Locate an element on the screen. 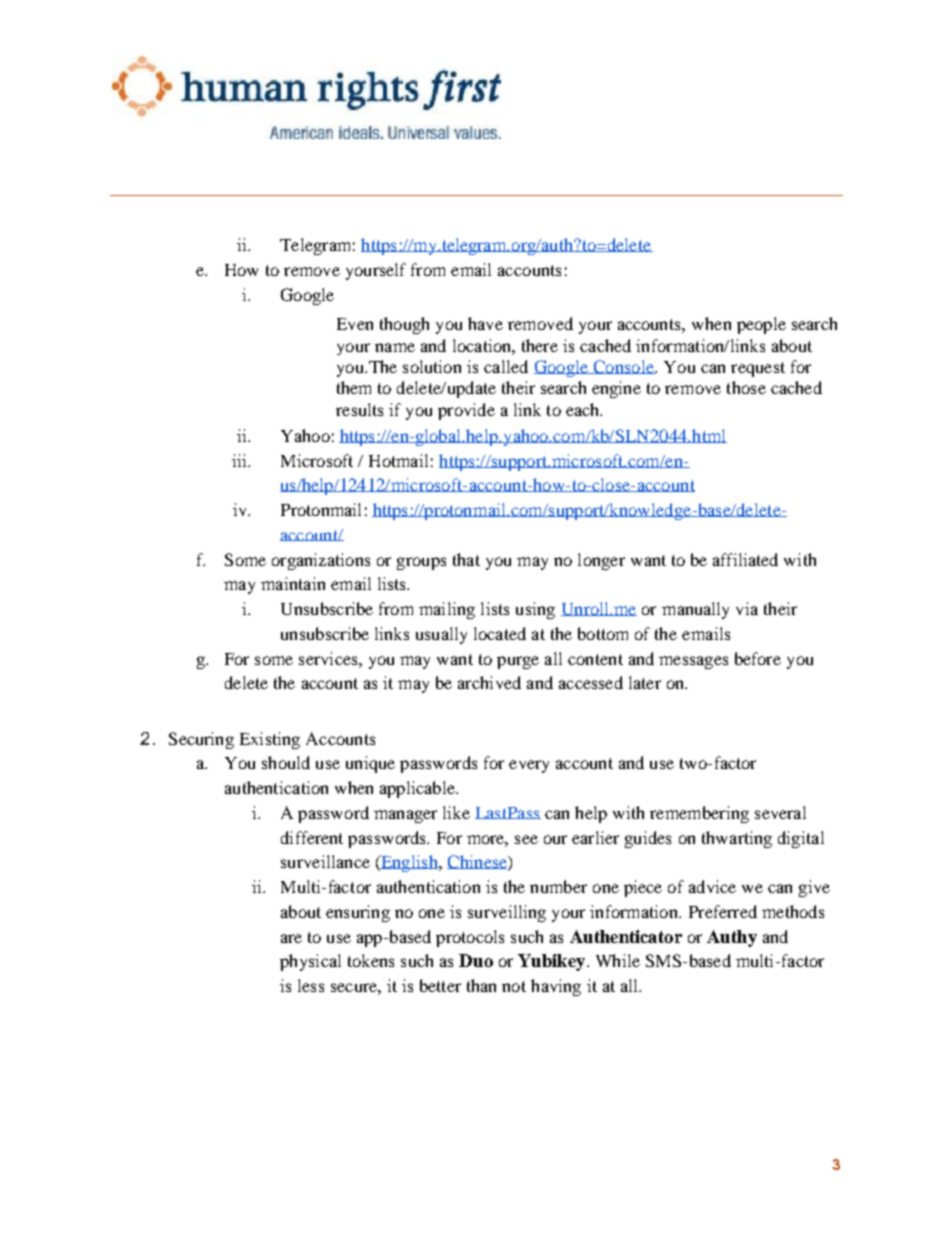  before is located at coordinates (758, 658).
